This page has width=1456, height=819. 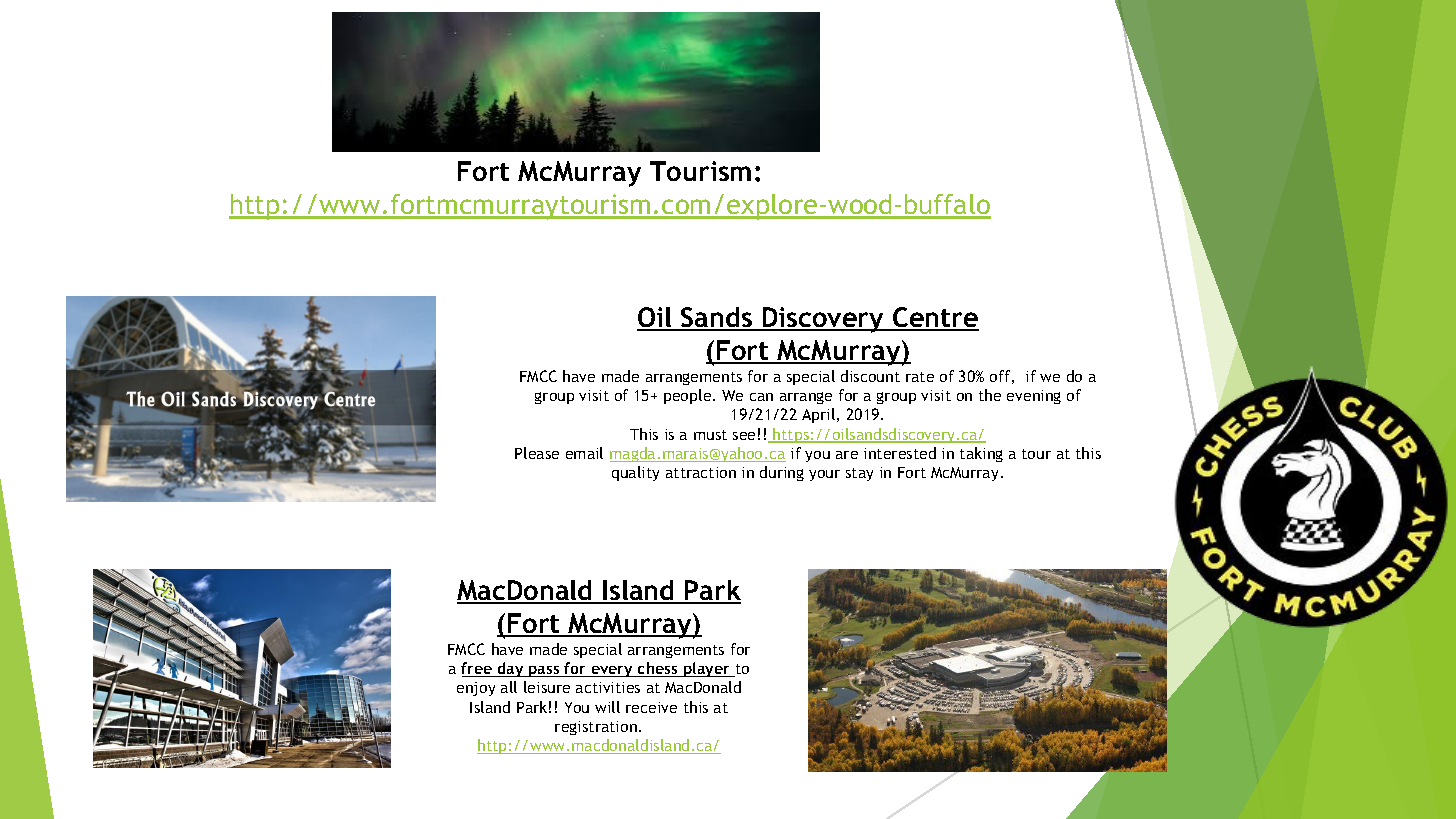 What do you see at coordinates (782, 473) in the page?
I see `during` at bounding box center [782, 473].
